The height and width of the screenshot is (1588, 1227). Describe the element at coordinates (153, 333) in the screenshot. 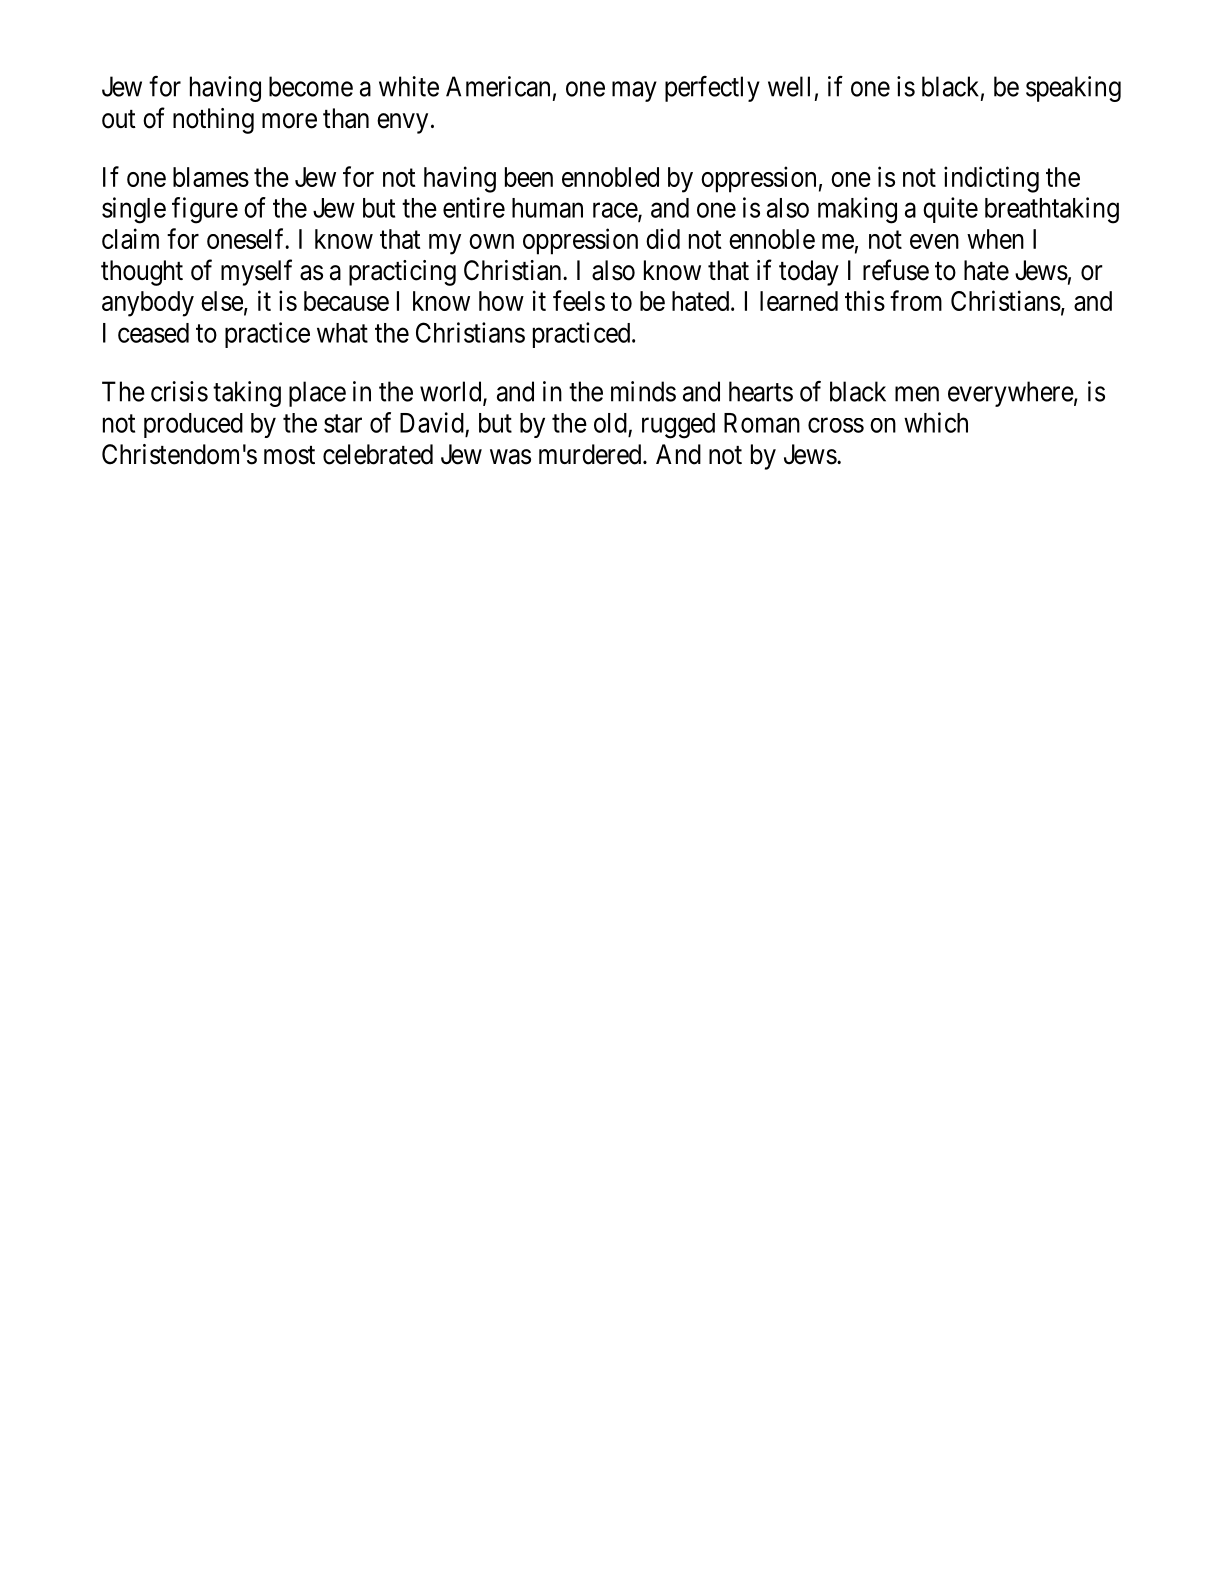

I see `ceased` at that location.
